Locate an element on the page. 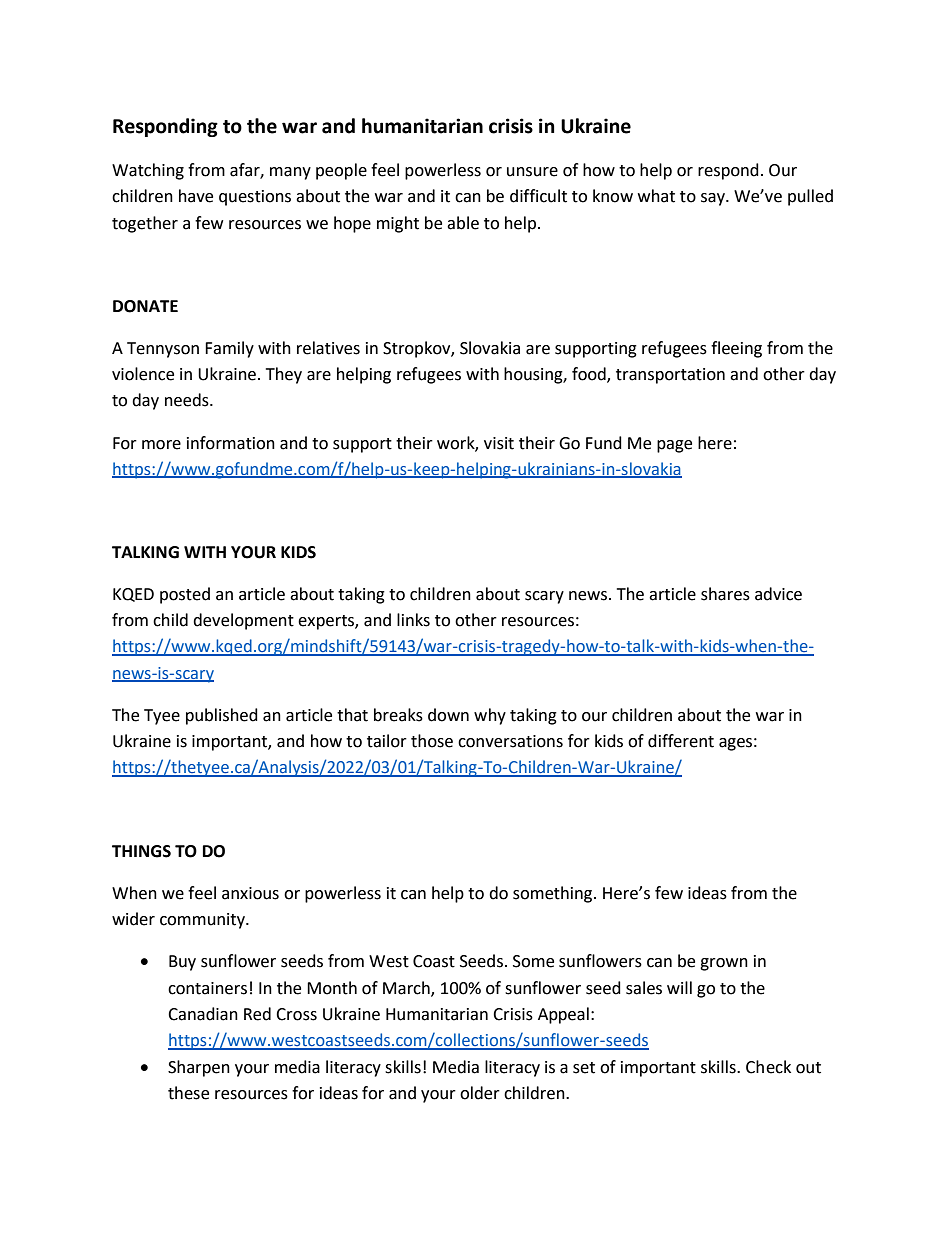 This image has width=952, height=1233. conversations is located at coordinates (510, 741).
